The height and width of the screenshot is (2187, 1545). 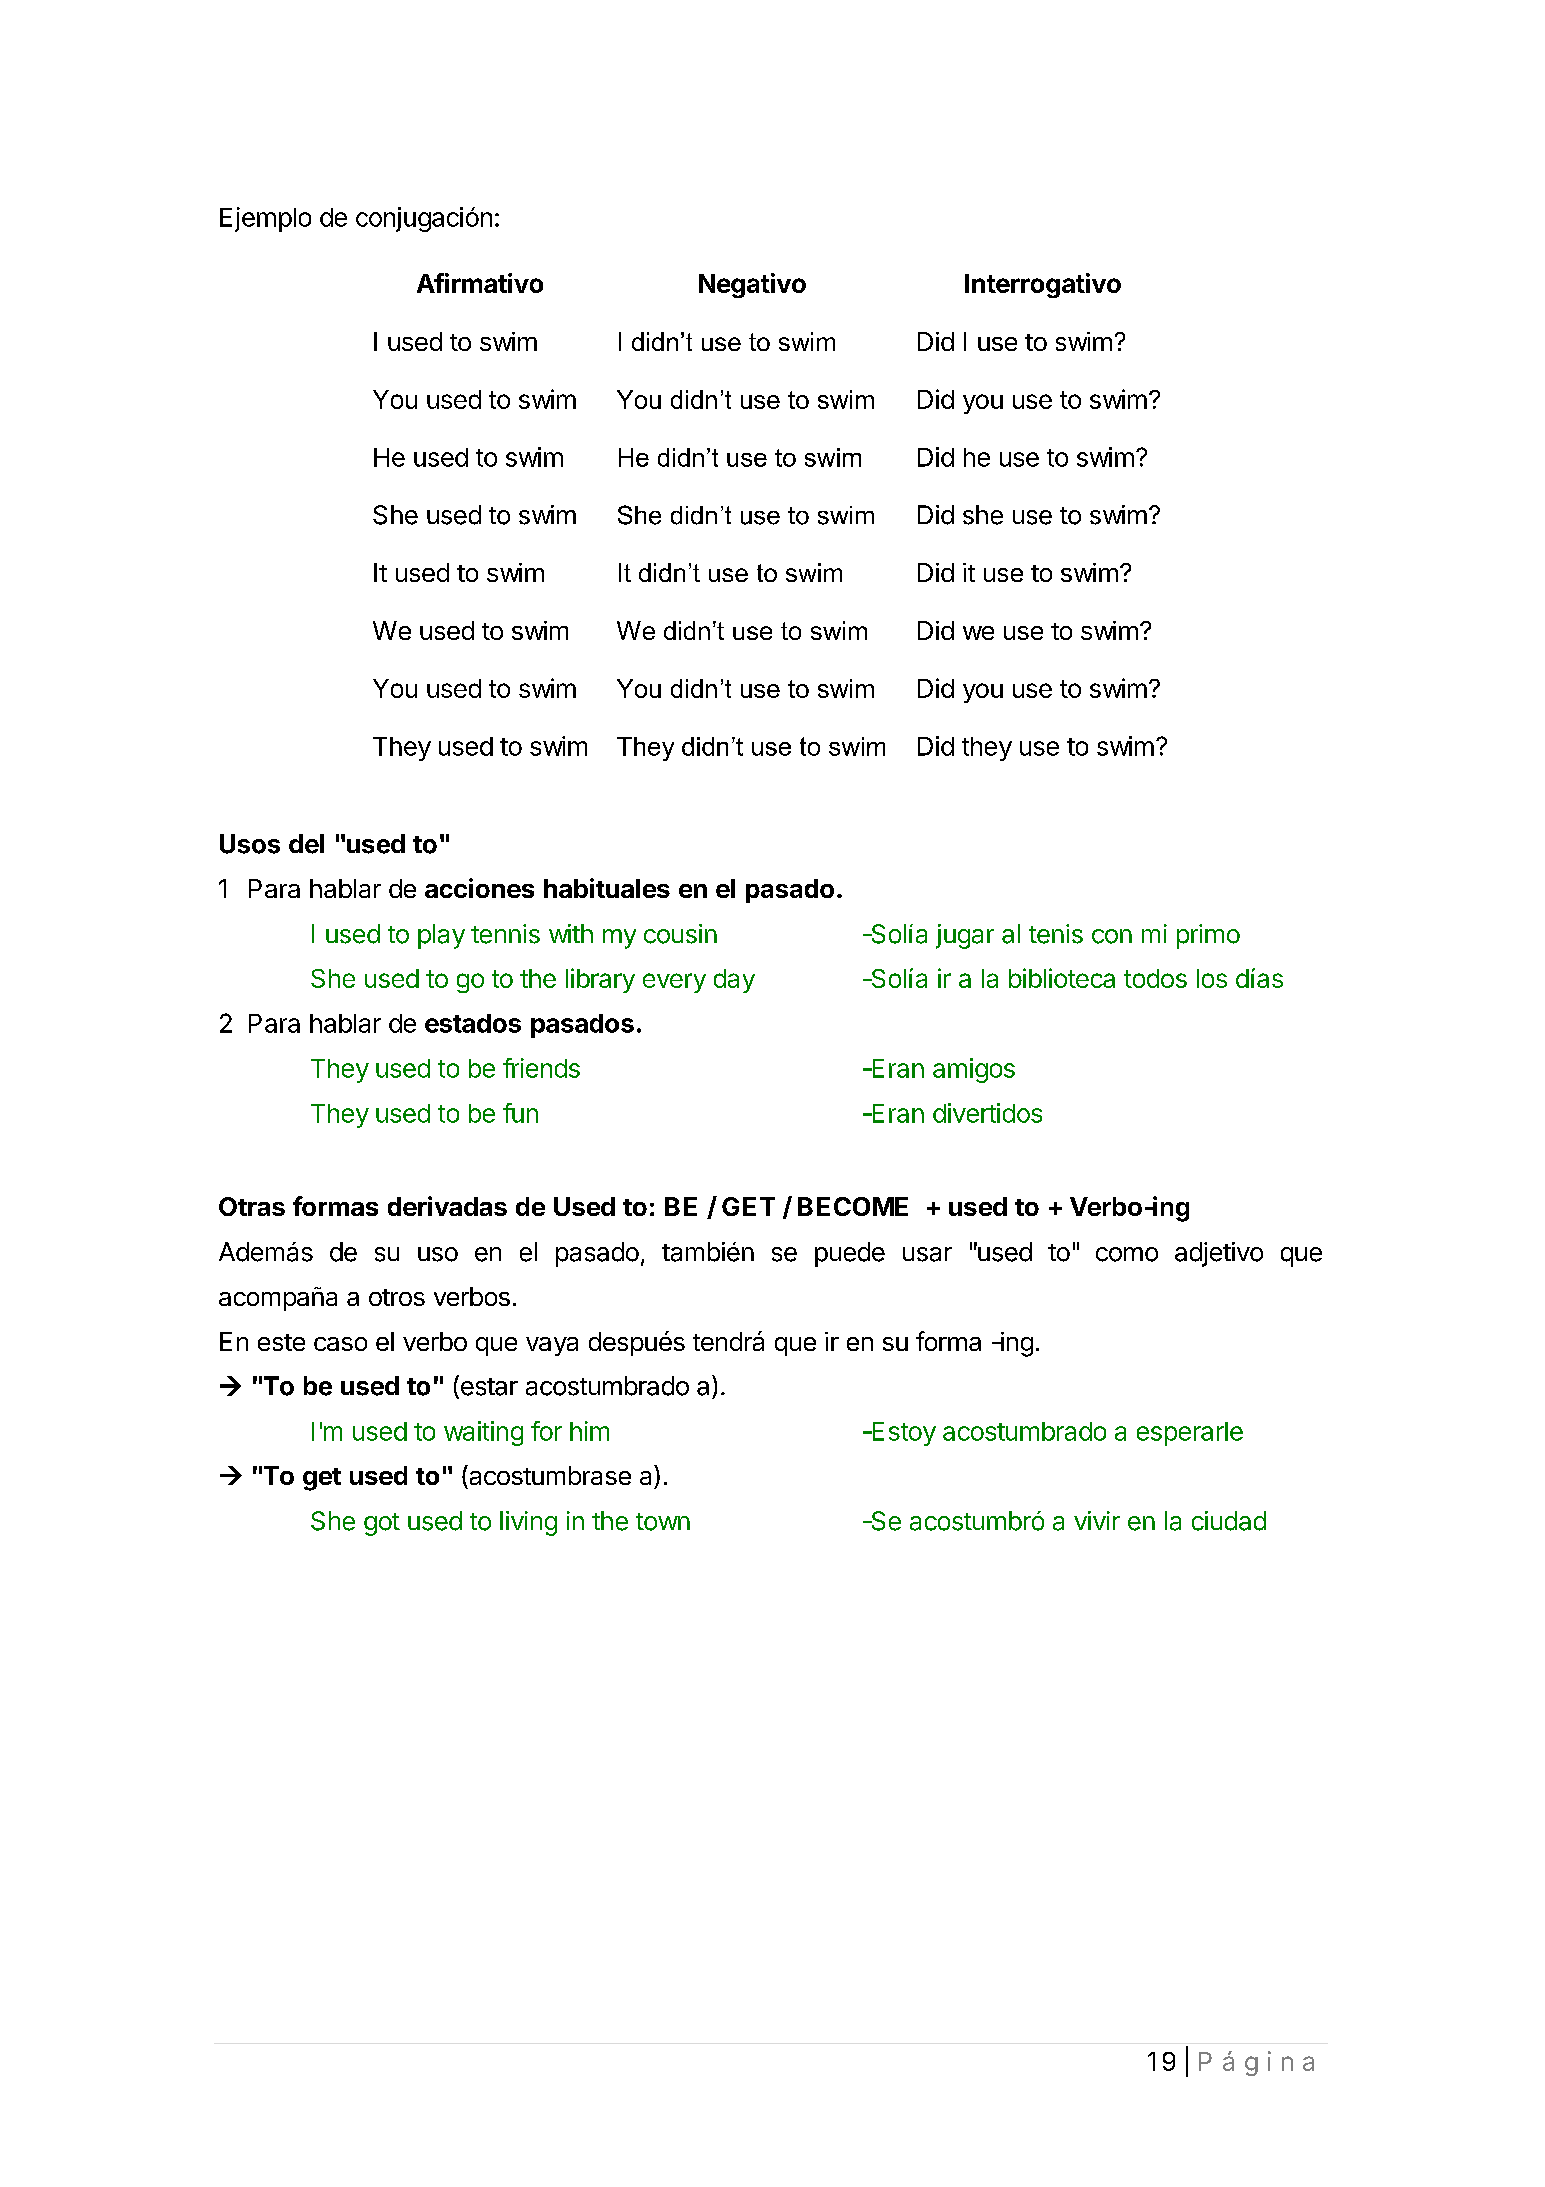 I want to click on got, so click(x=382, y=1524).
